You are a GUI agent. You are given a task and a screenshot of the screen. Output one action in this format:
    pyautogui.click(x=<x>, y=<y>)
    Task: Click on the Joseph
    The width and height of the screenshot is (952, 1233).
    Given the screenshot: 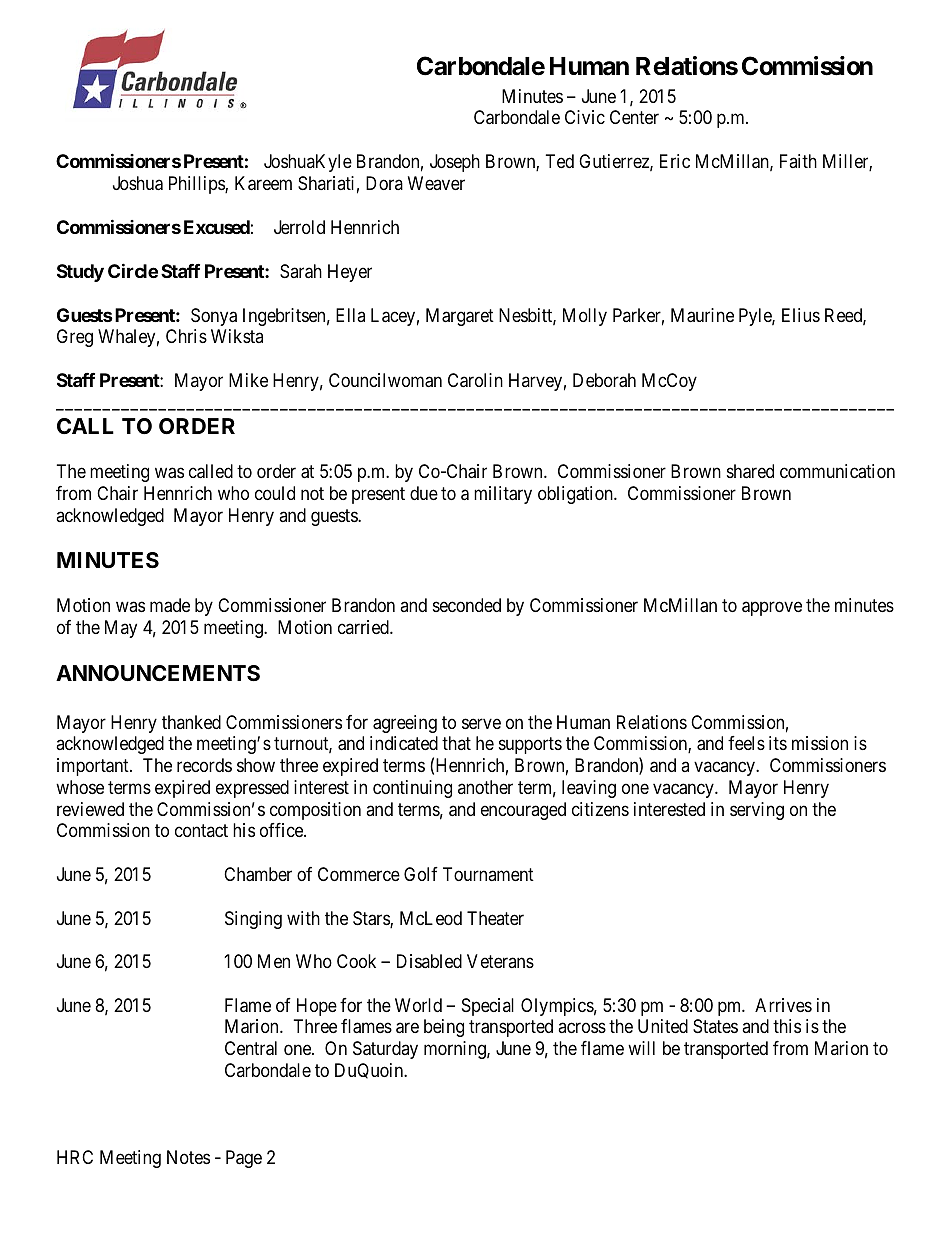 What is the action you would take?
    pyautogui.click(x=455, y=163)
